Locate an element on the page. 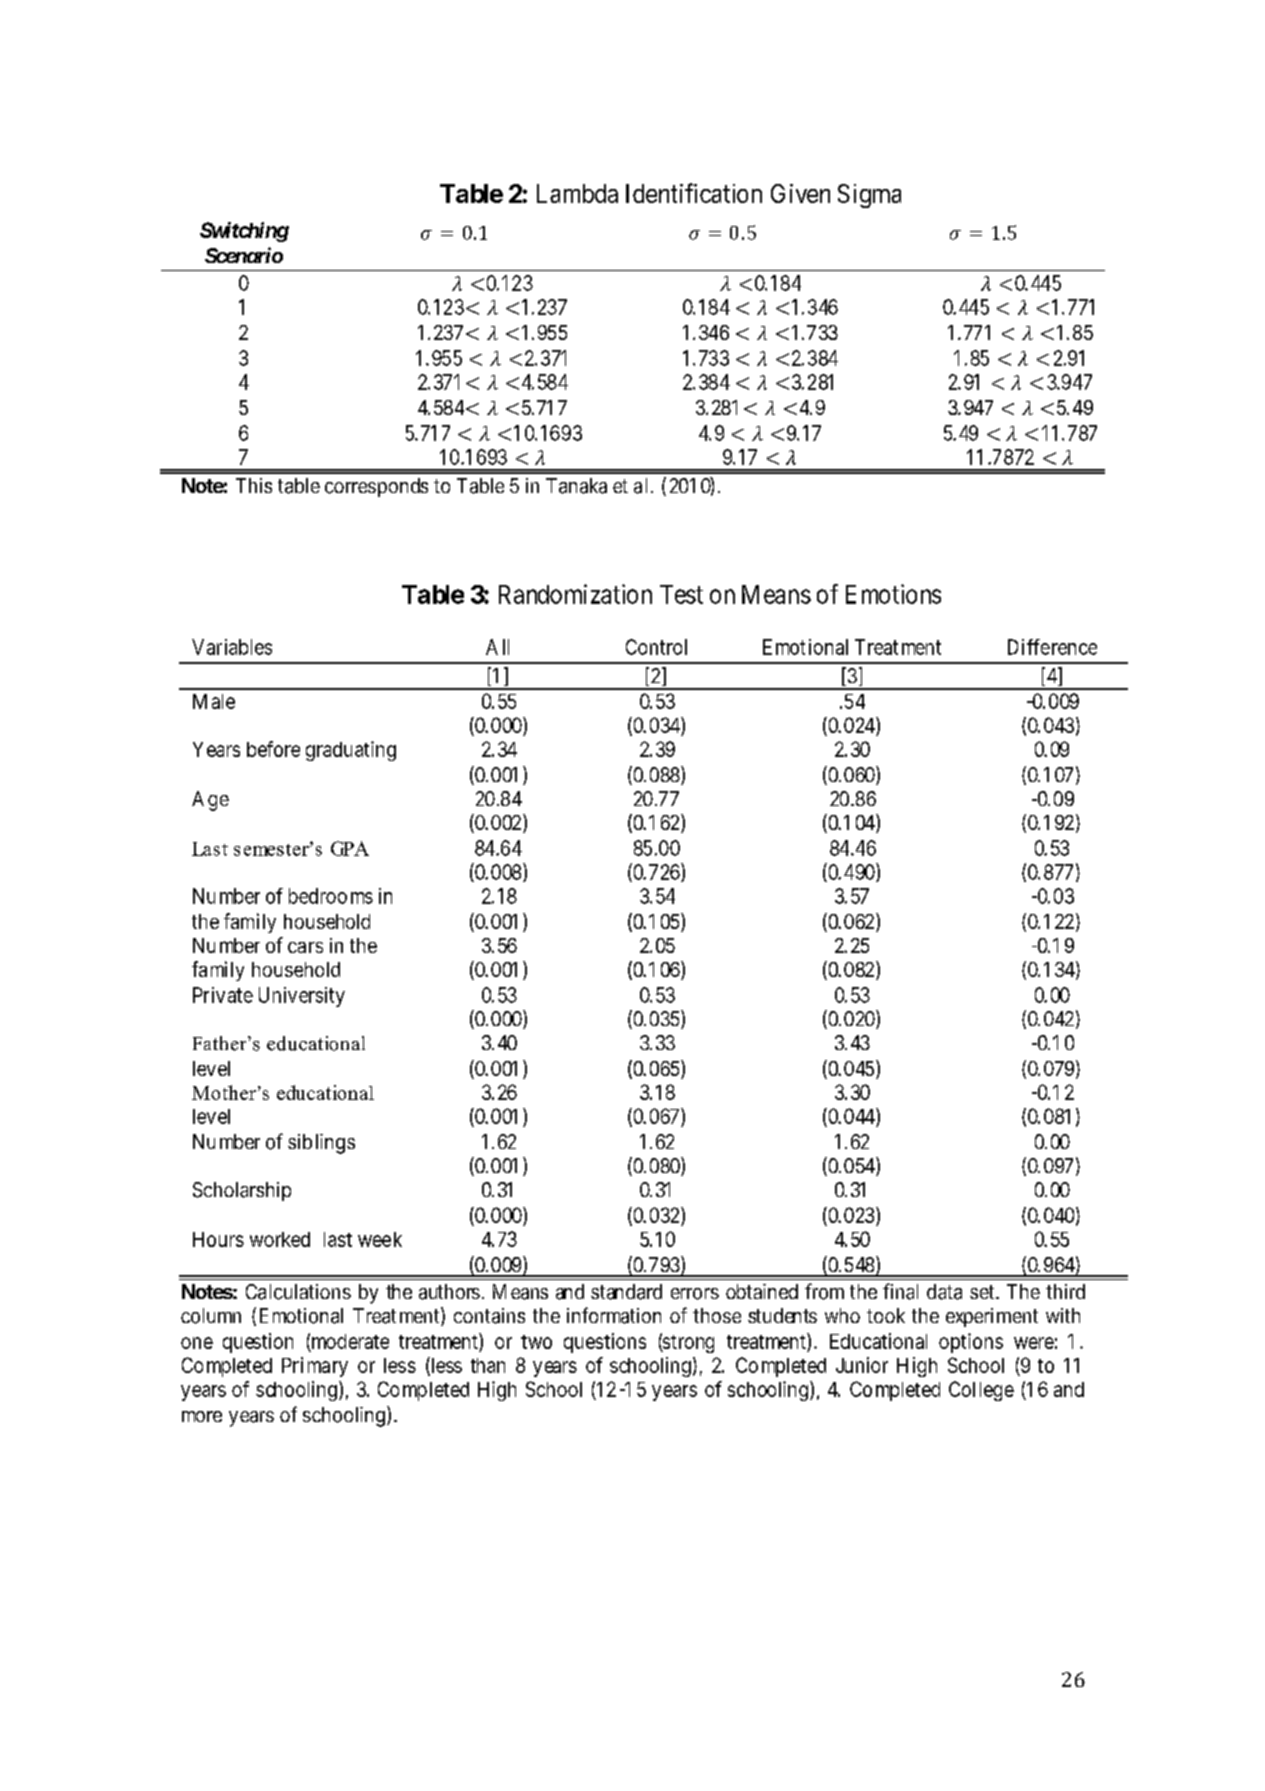 The width and height of the image is (1265, 1791). Switching is located at coordinates (244, 232).
